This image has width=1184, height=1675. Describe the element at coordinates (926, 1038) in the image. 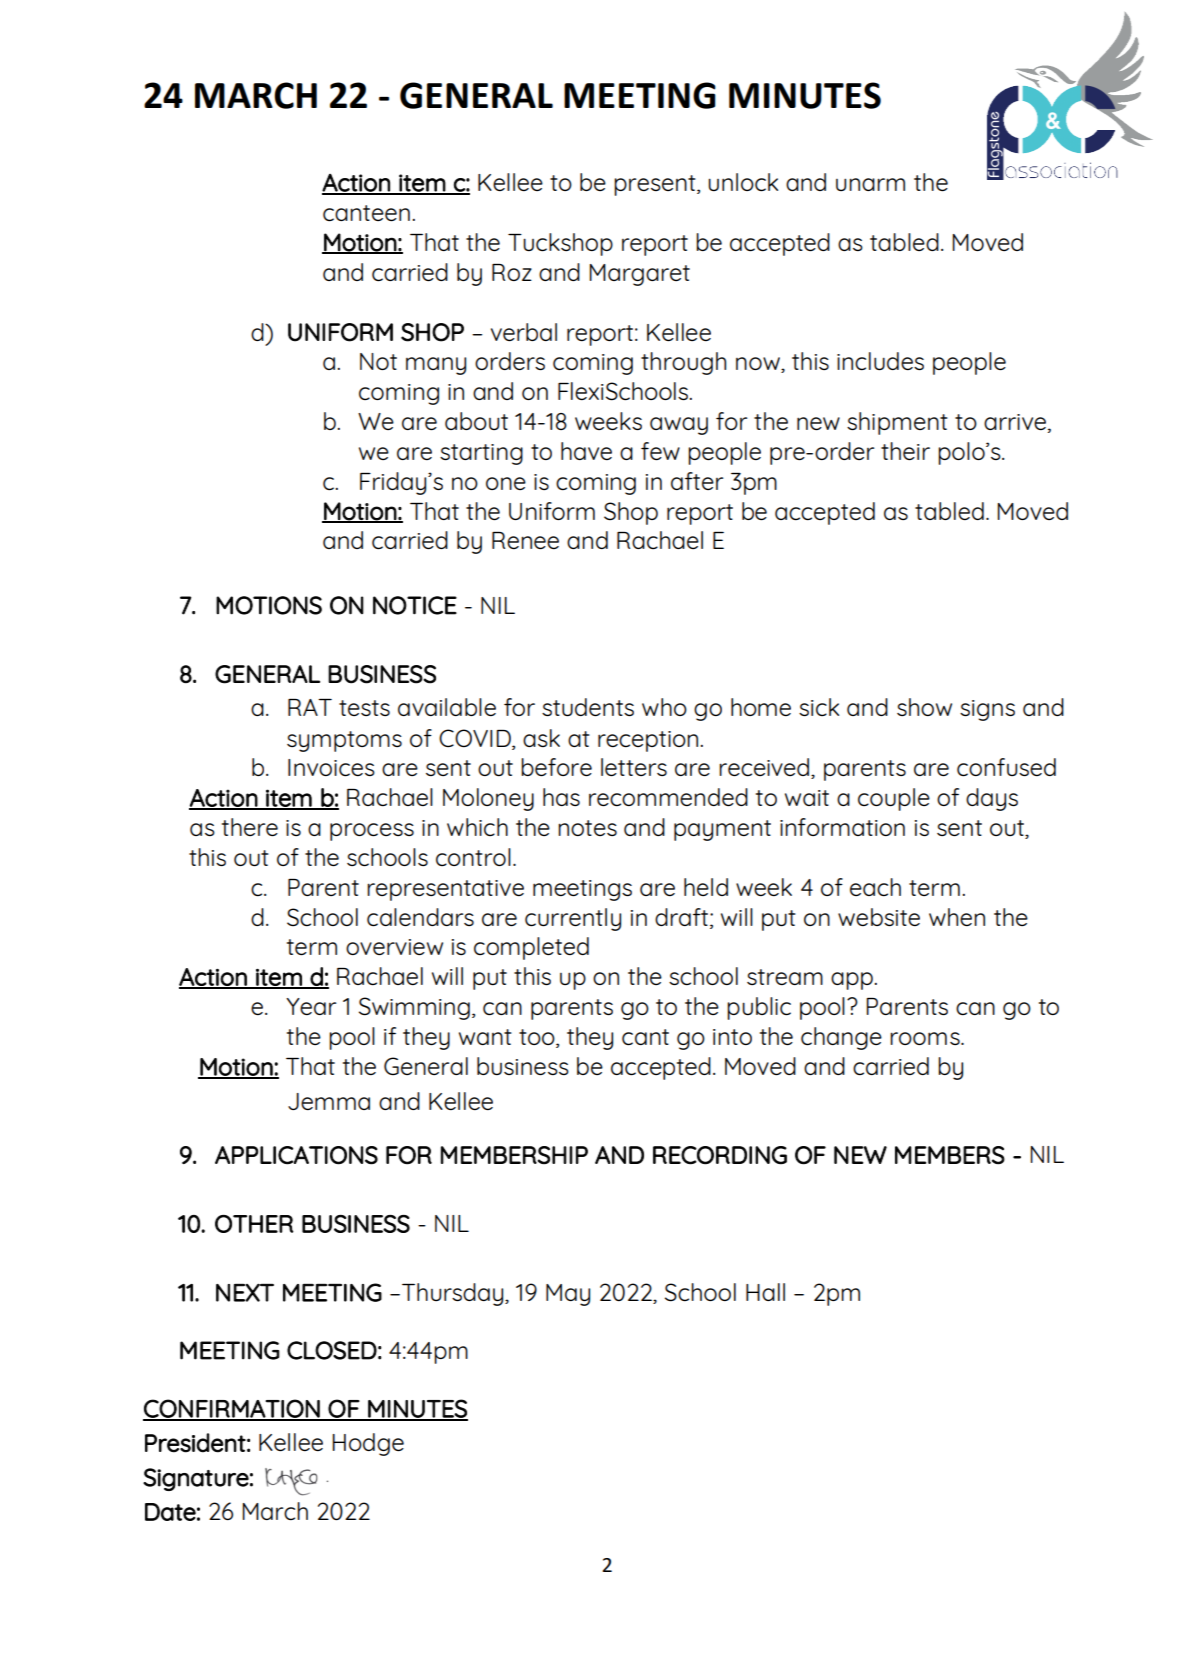

I see `rooms` at that location.
